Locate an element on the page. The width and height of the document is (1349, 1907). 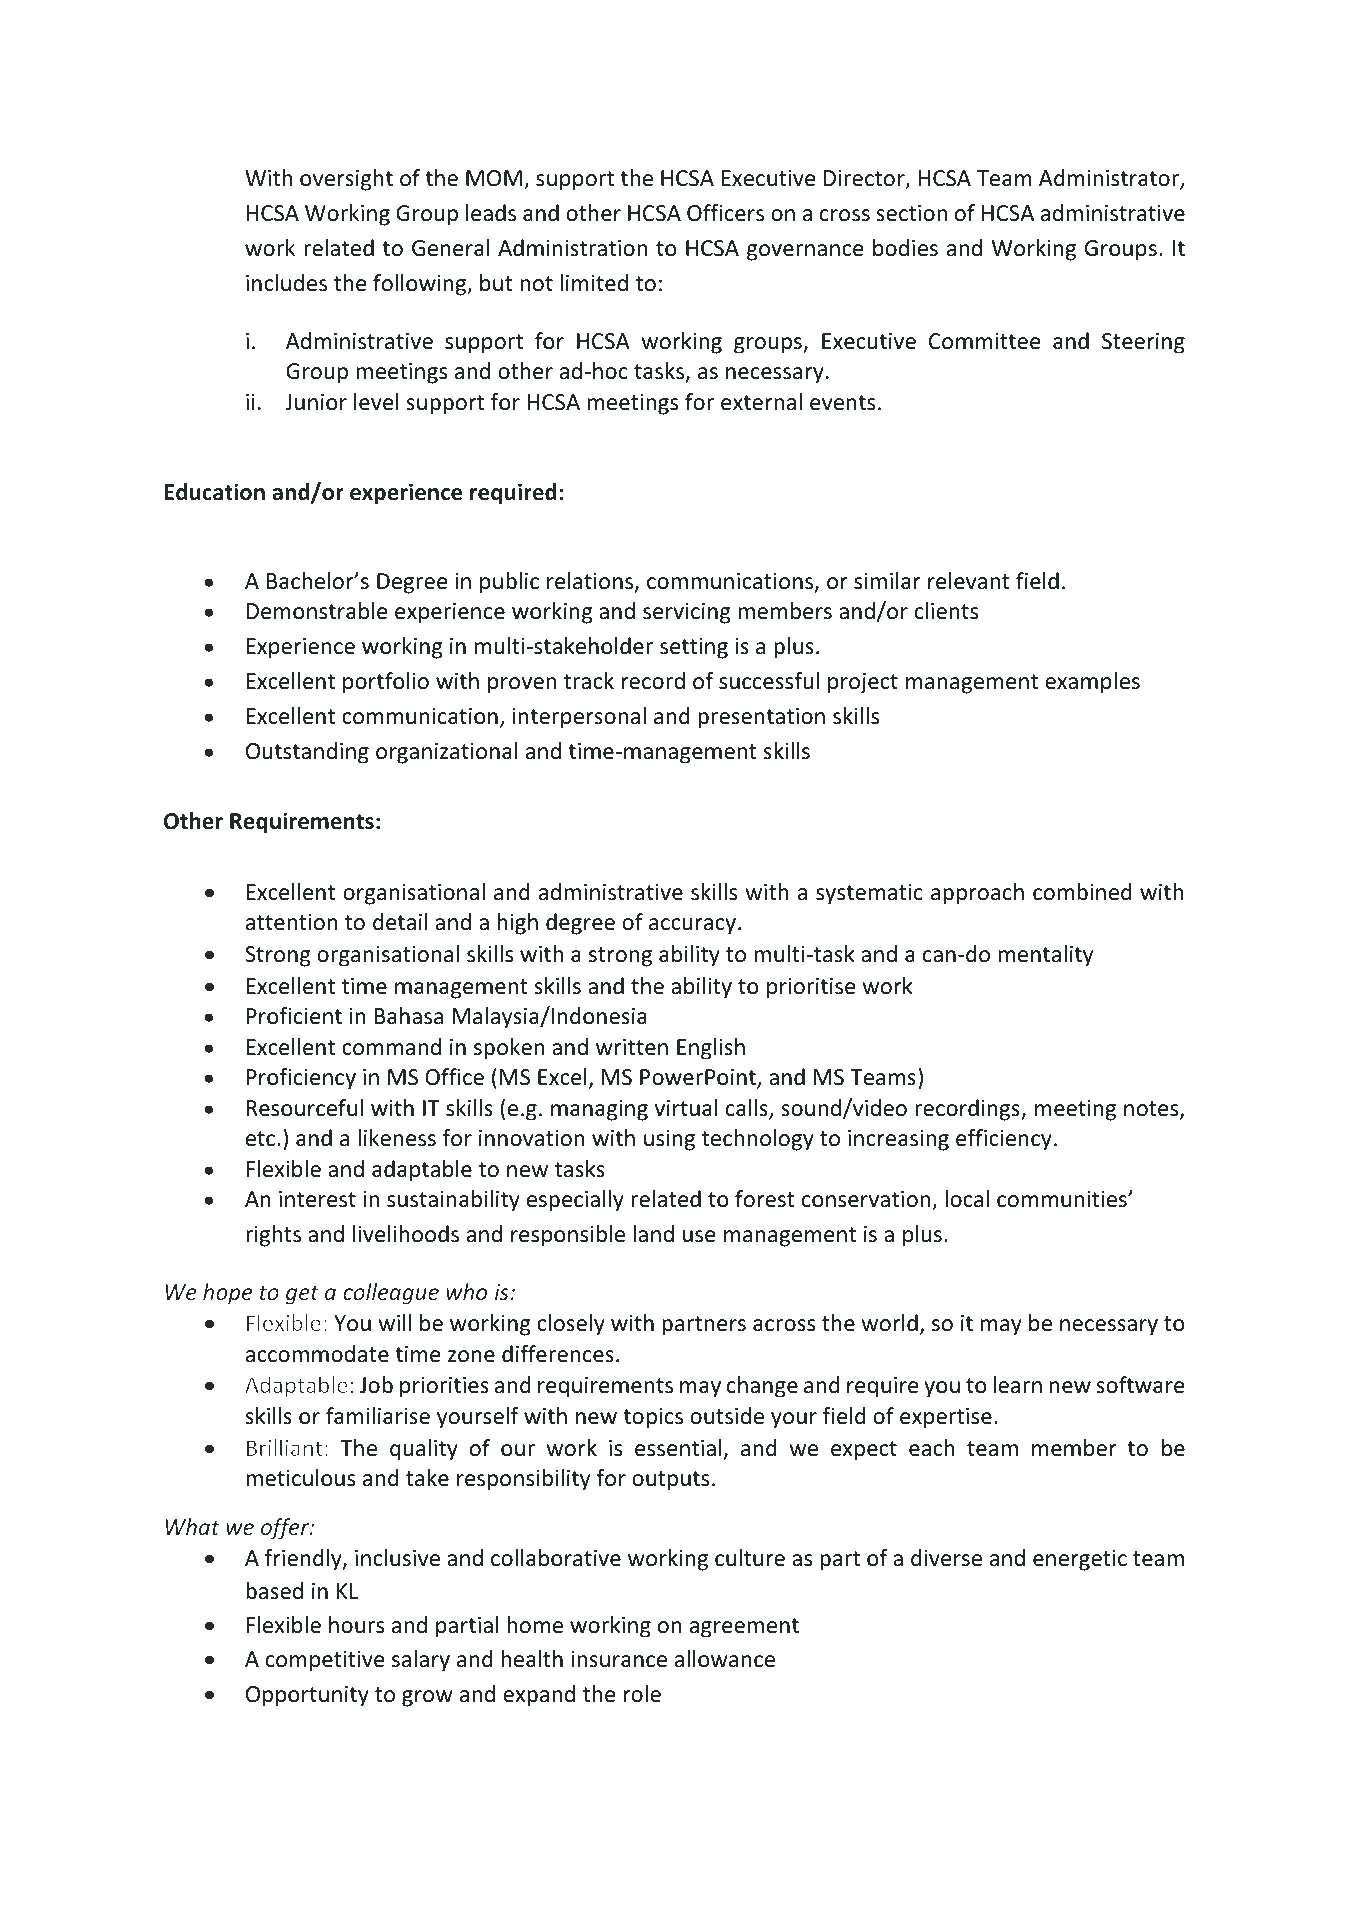
Outstanding is located at coordinates (307, 753).
